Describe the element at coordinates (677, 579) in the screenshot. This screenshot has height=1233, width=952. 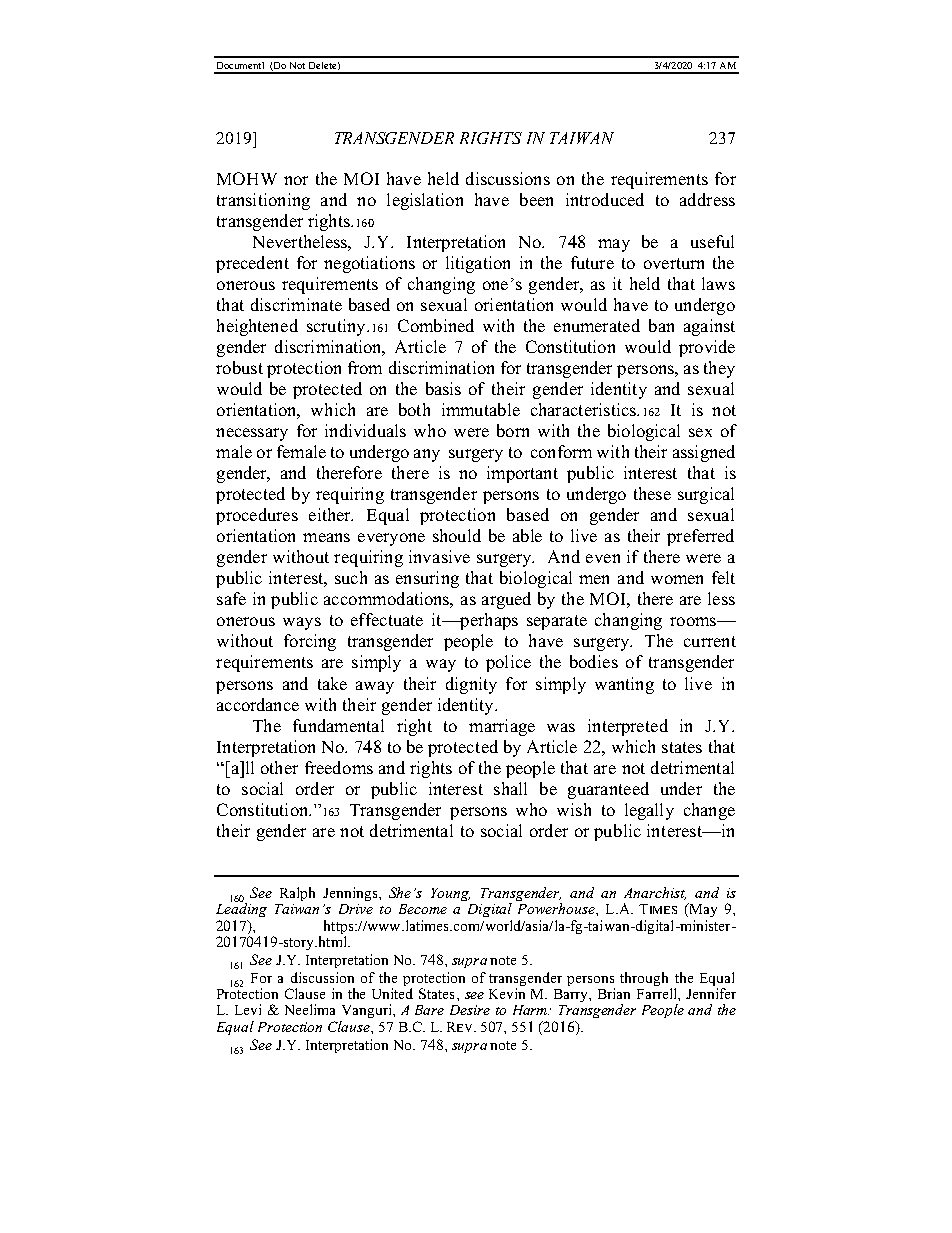
I see `women` at that location.
